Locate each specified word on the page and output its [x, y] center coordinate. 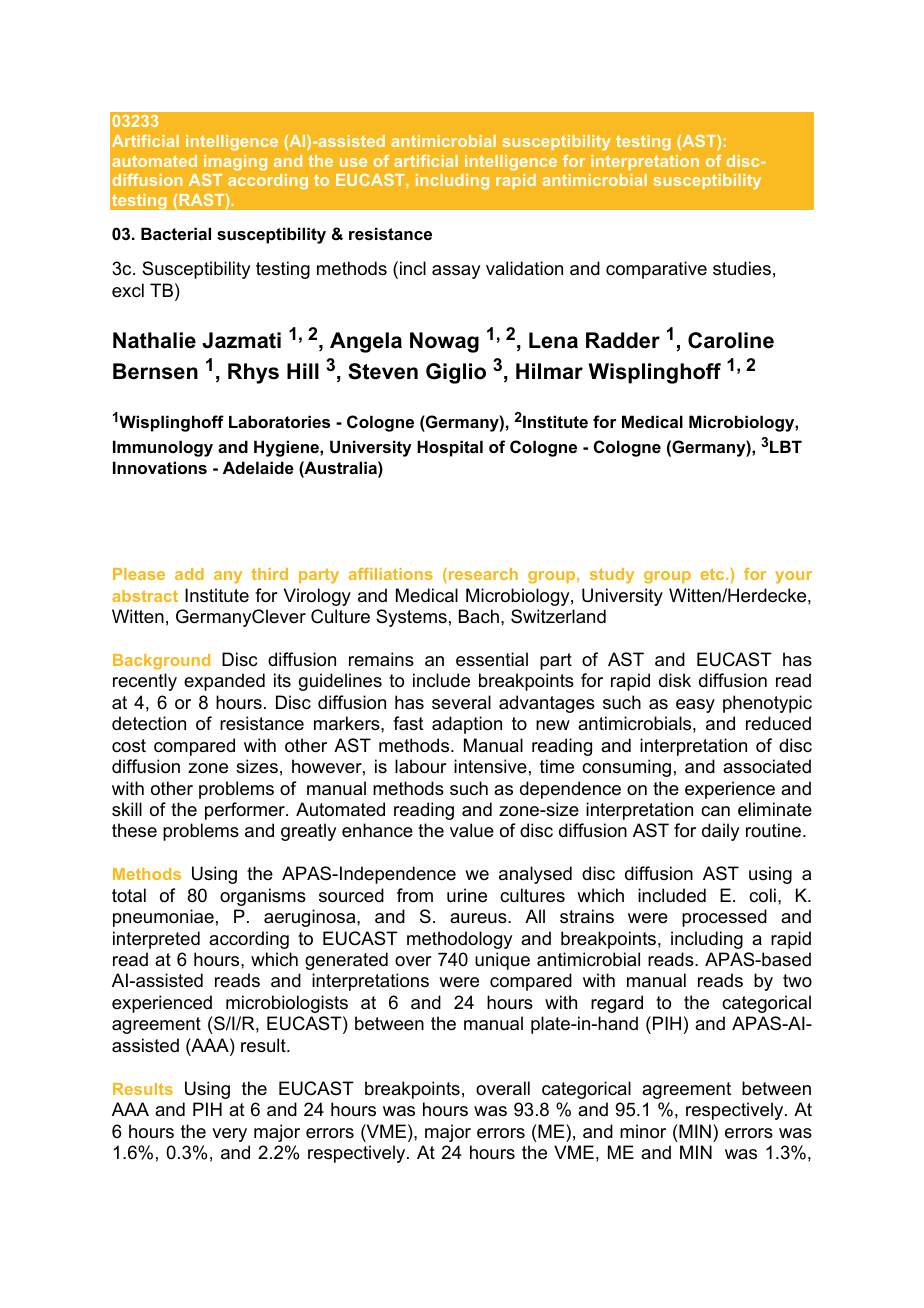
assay [456, 272]
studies [742, 268]
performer [246, 811]
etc [714, 574]
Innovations [160, 467]
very [229, 1135]
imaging [235, 163]
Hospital [450, 448]
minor [643, 1131]
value [472, 830]
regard [617, 1004]
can [715, 811]
